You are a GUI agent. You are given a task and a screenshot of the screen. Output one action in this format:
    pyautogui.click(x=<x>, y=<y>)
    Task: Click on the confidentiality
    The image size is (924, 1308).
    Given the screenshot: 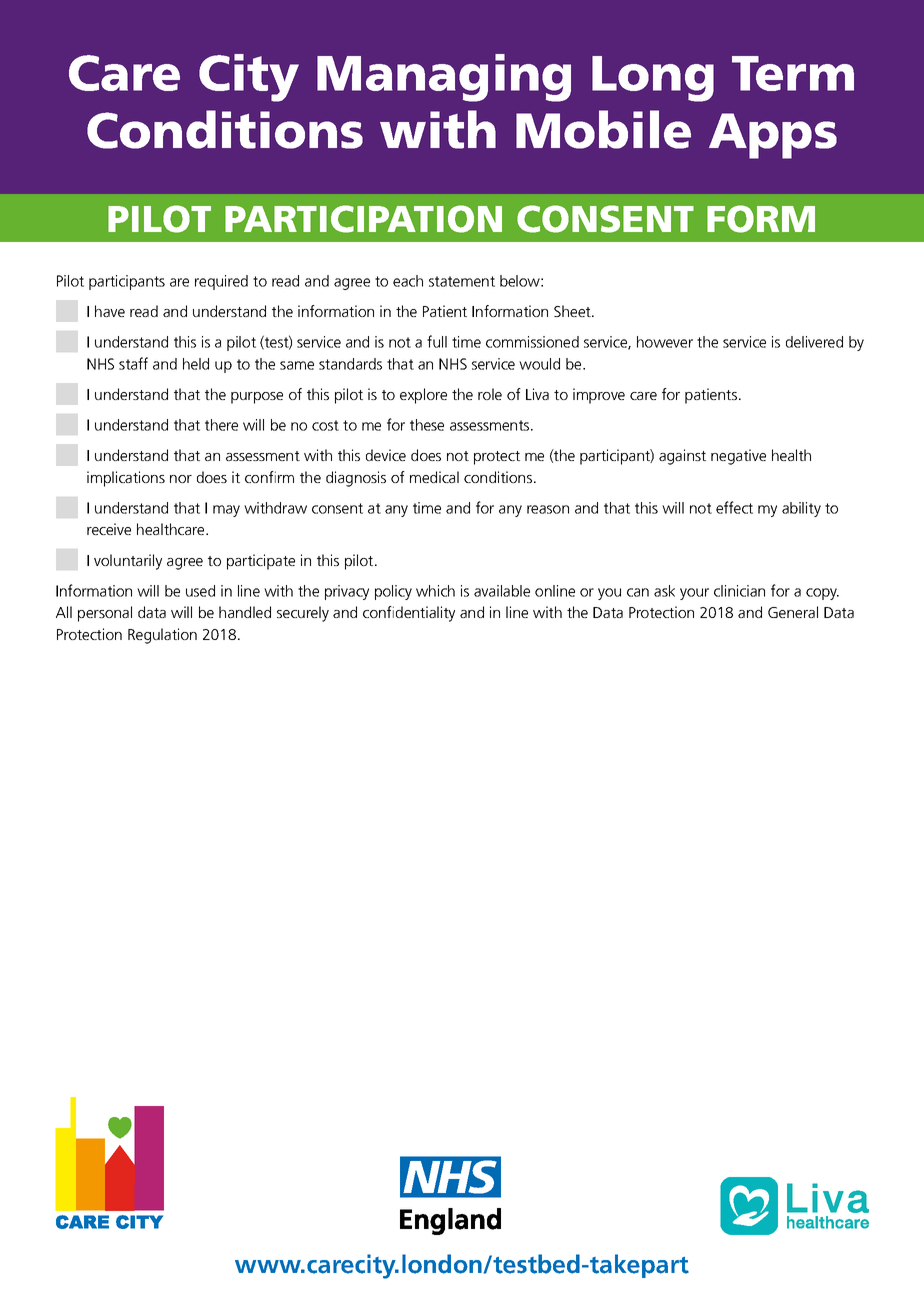 What is the action you would take?
    pyautogui.click(x=409, y=614)
